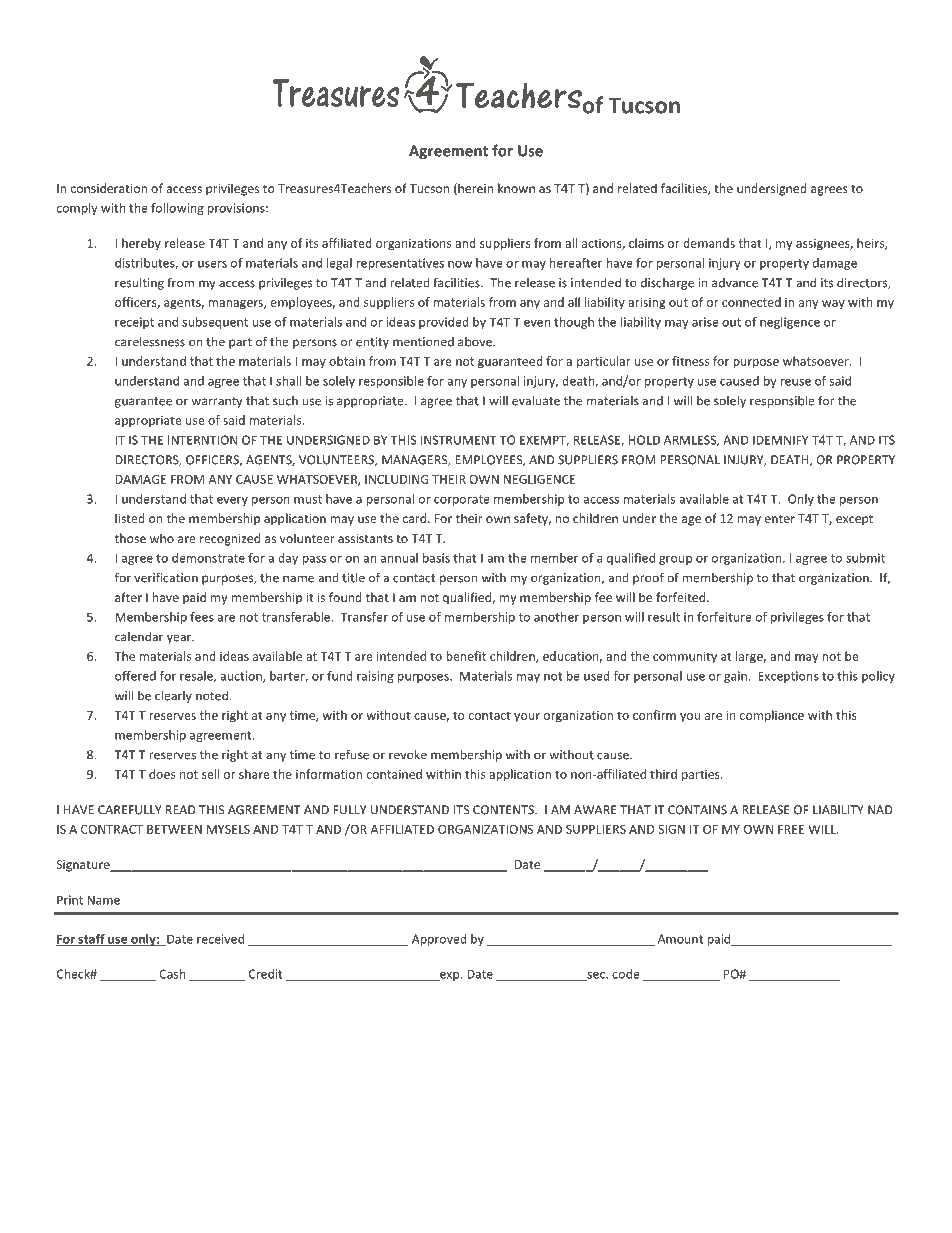  I want to click on evaluate, so click(536, 400).
